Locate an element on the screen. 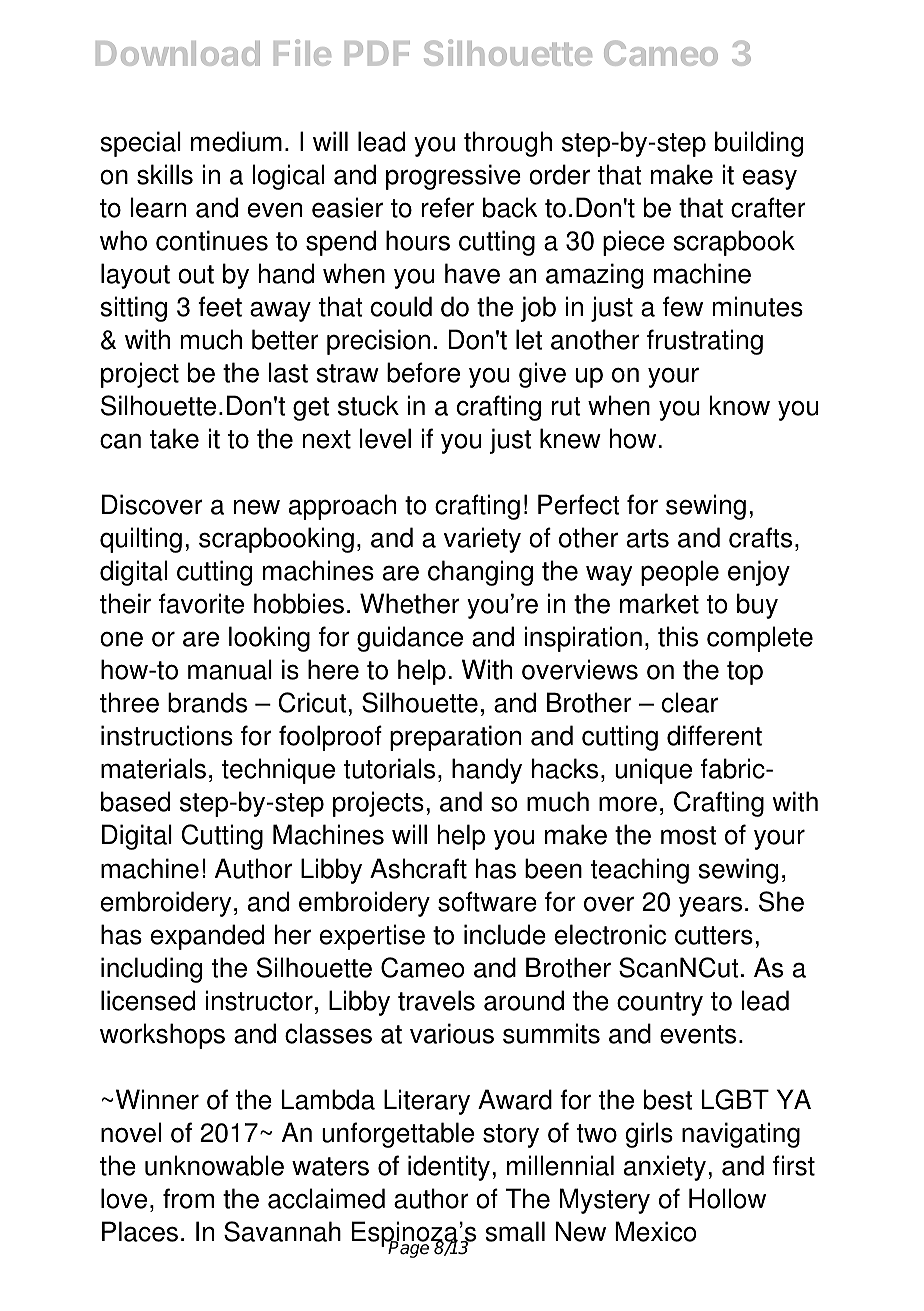 The image size is (924, 1311). Hollow is located at coordinates (727, 1198).
